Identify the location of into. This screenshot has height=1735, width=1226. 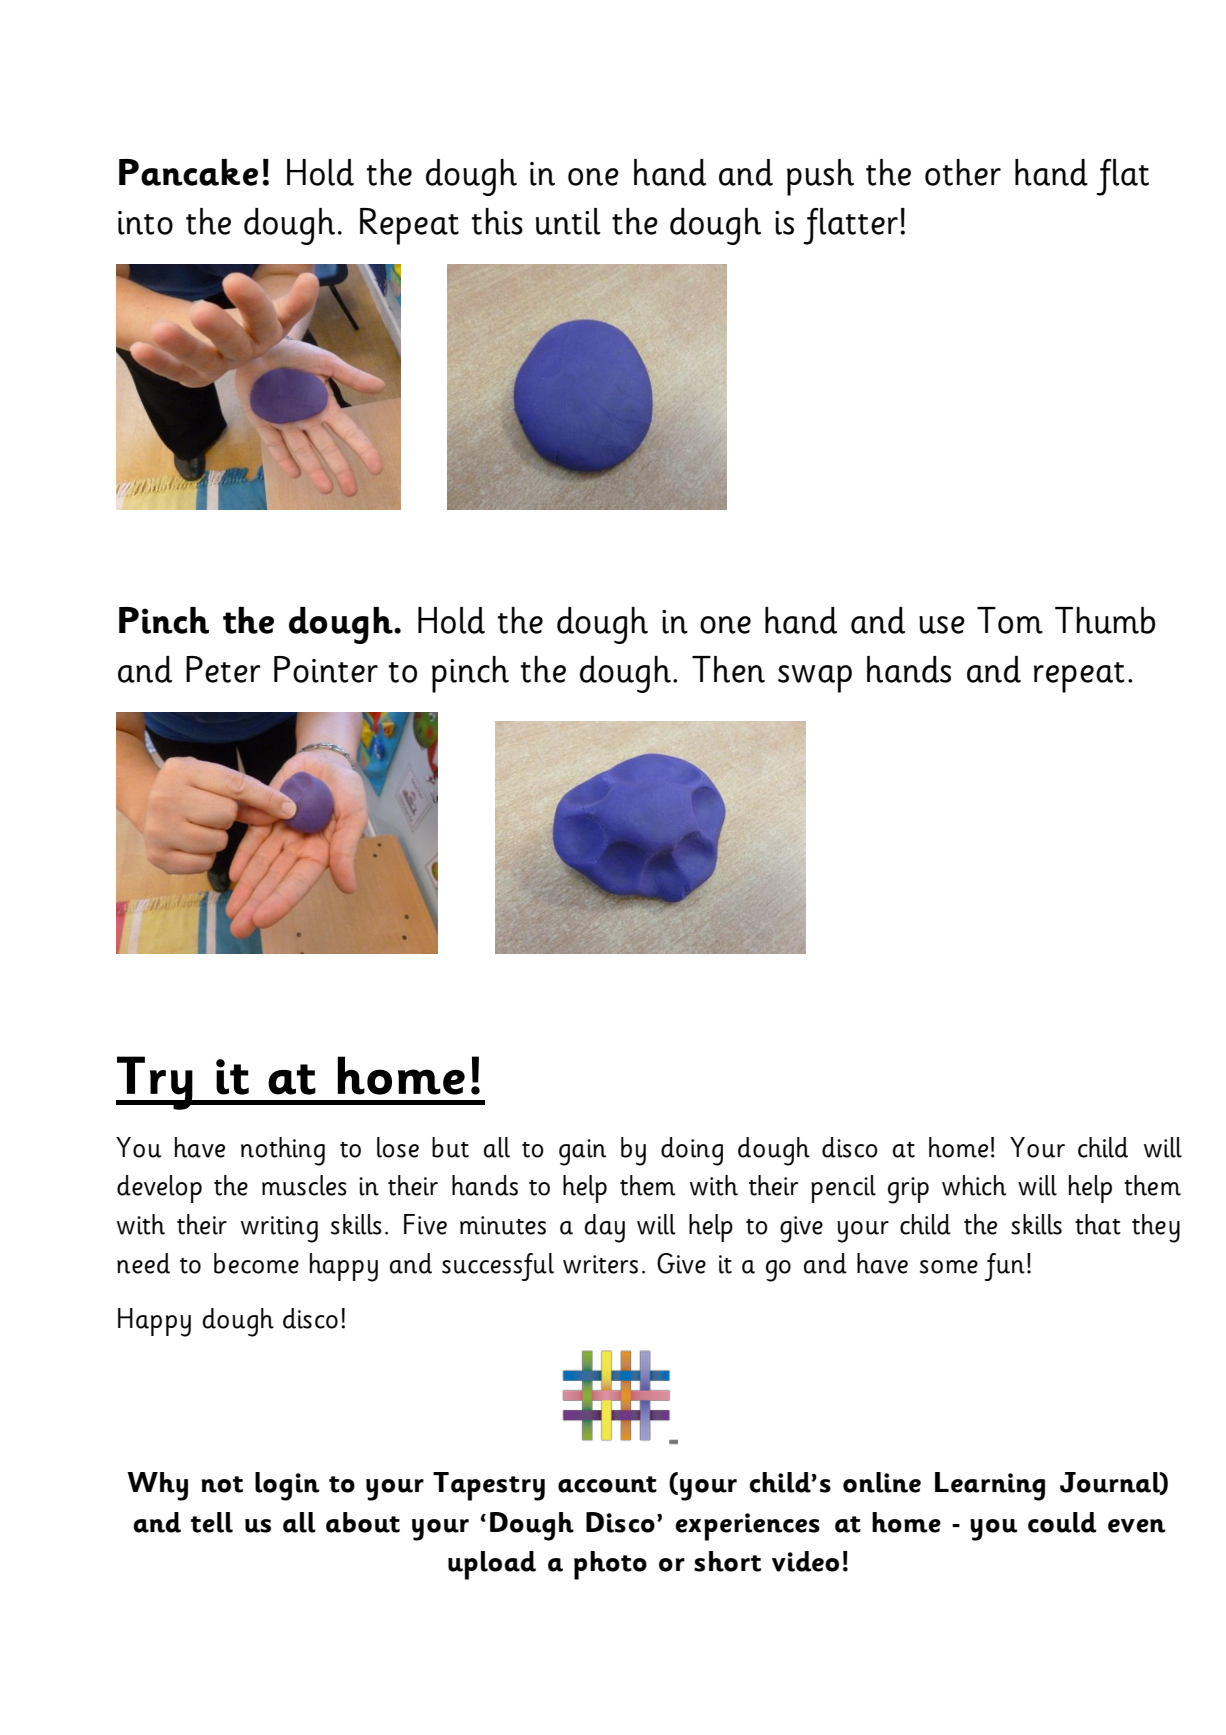
(145, 223).
